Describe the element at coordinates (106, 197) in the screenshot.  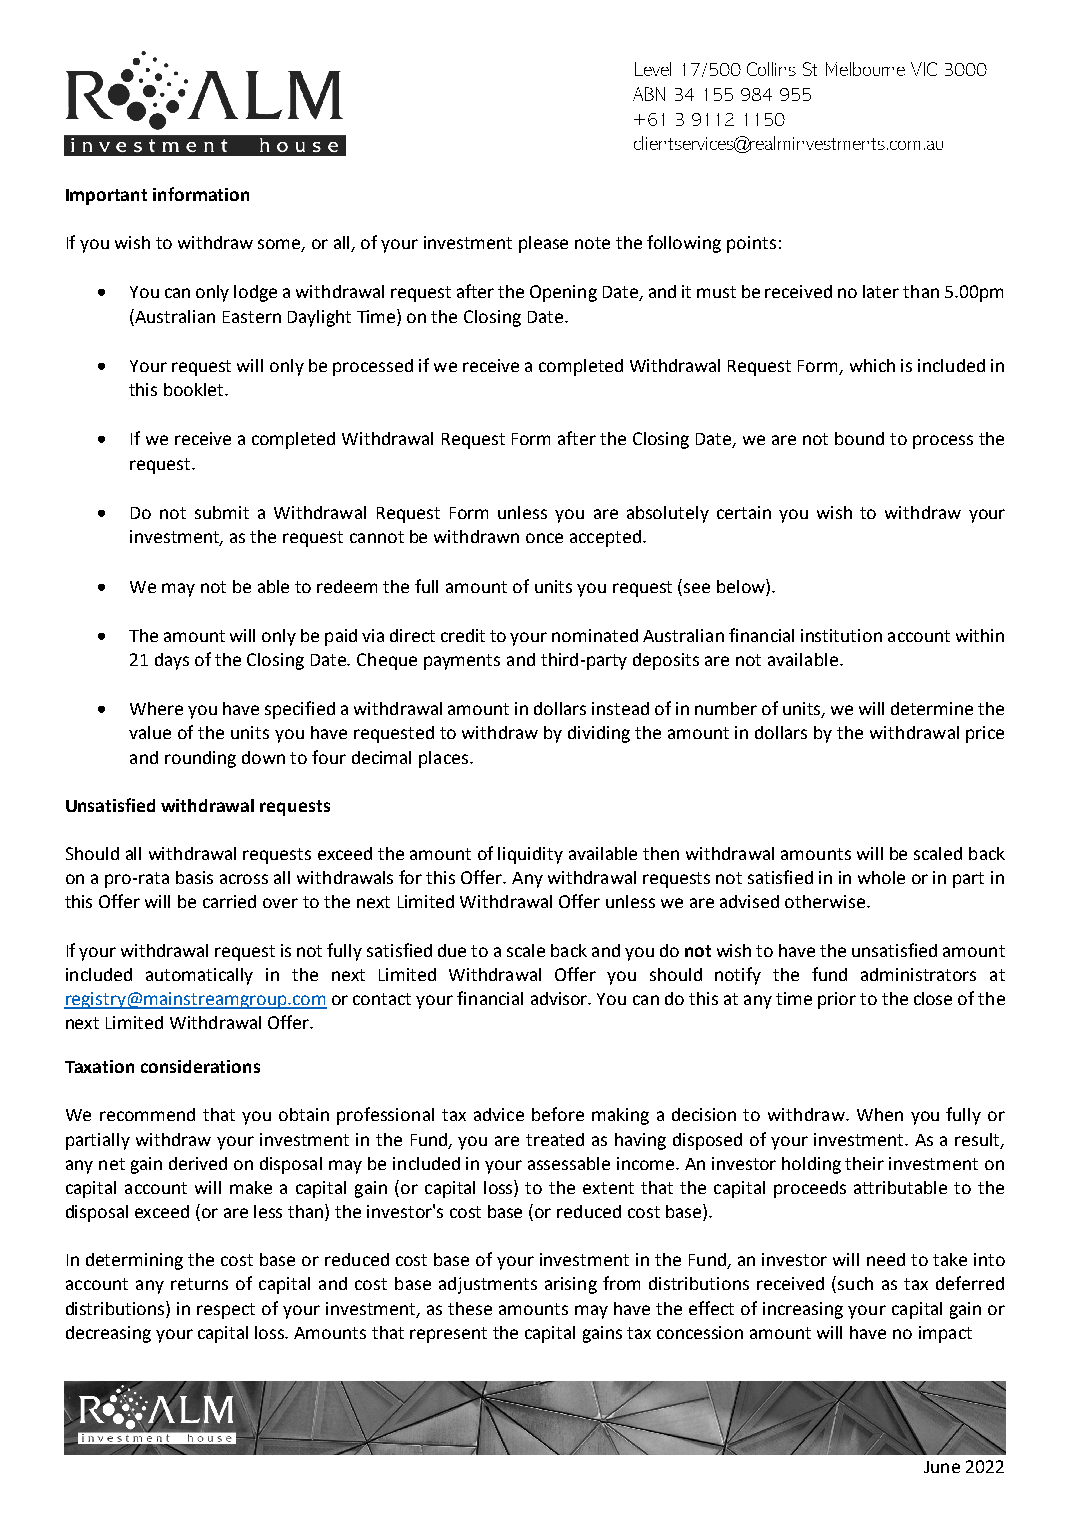
I see `Important` at that location.
